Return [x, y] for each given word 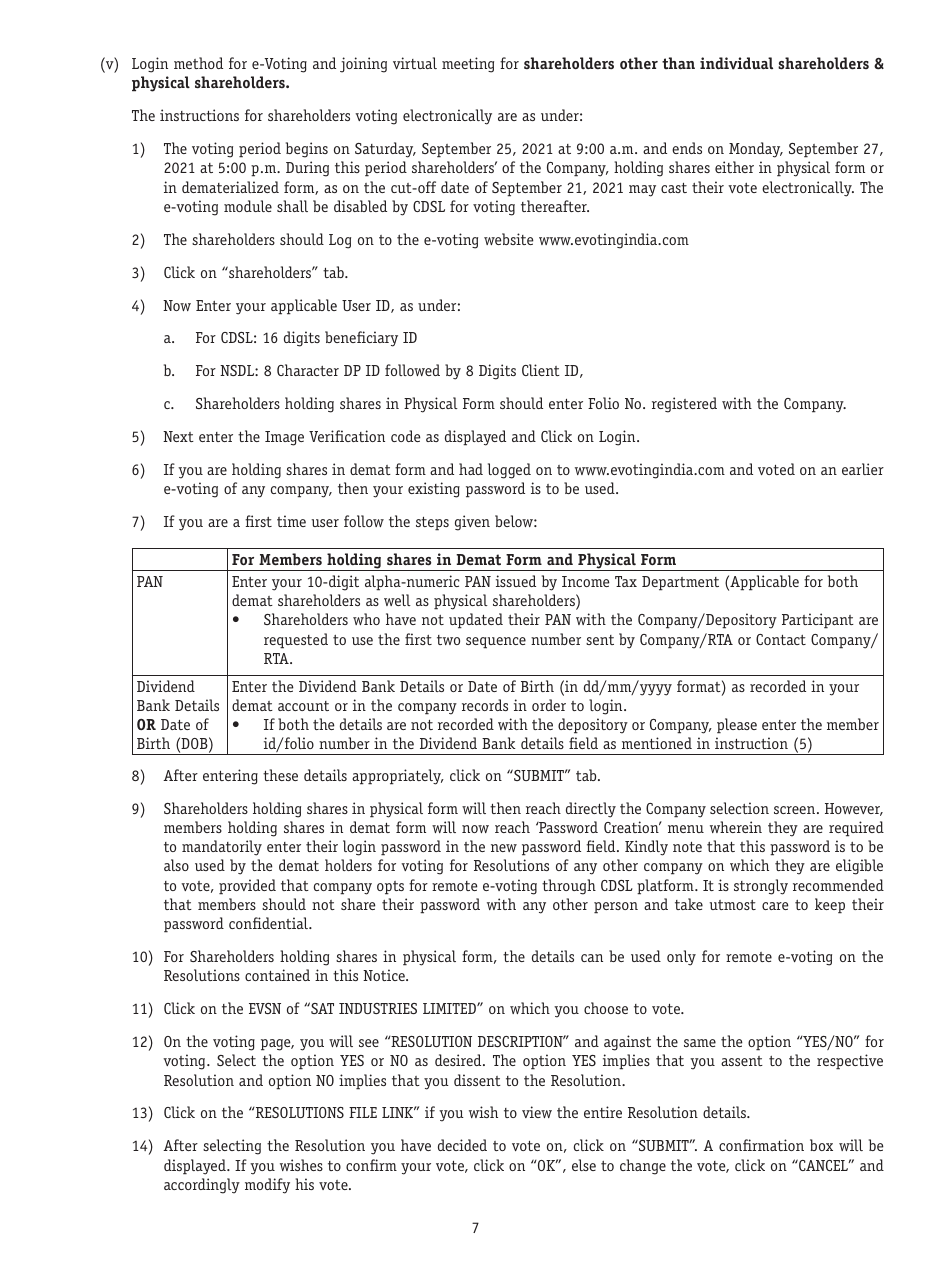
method [198, 63]
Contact [781, 639]
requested [296, 641]
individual [736, 63]
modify [267, 1186]
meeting [468, 65]
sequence [496, 643]
